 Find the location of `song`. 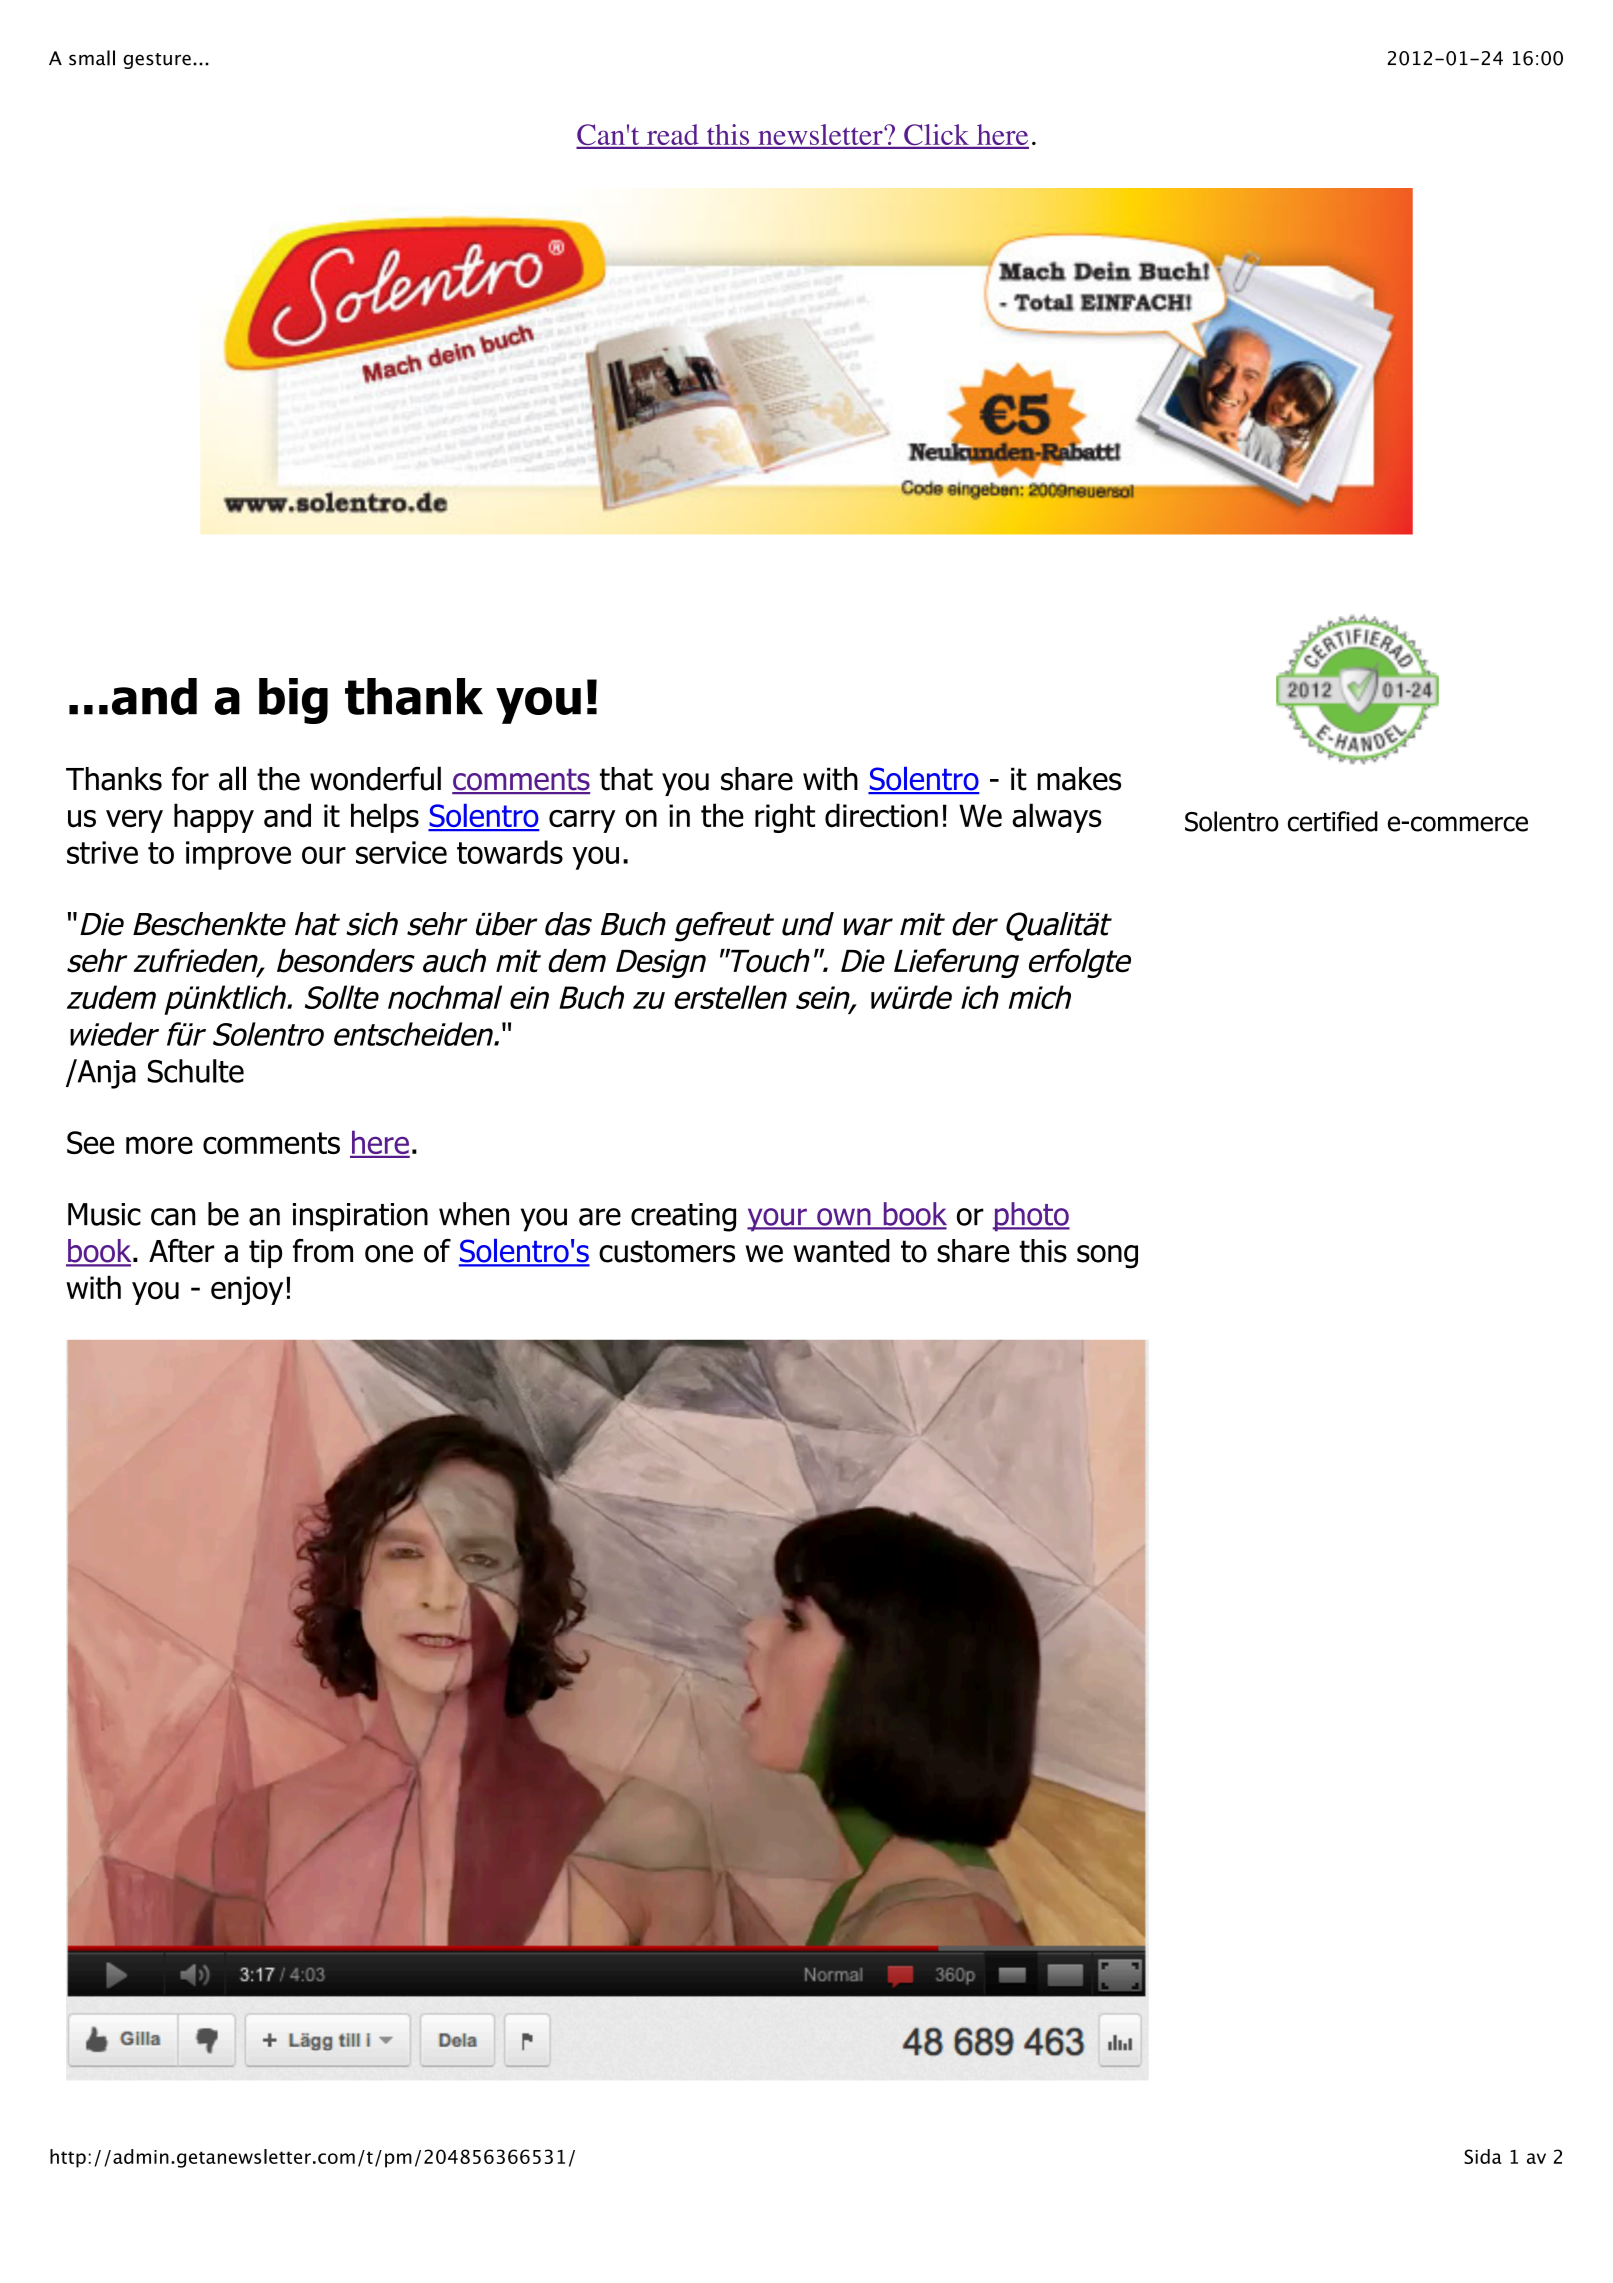

song is located at coordinates (1107, 1257).
